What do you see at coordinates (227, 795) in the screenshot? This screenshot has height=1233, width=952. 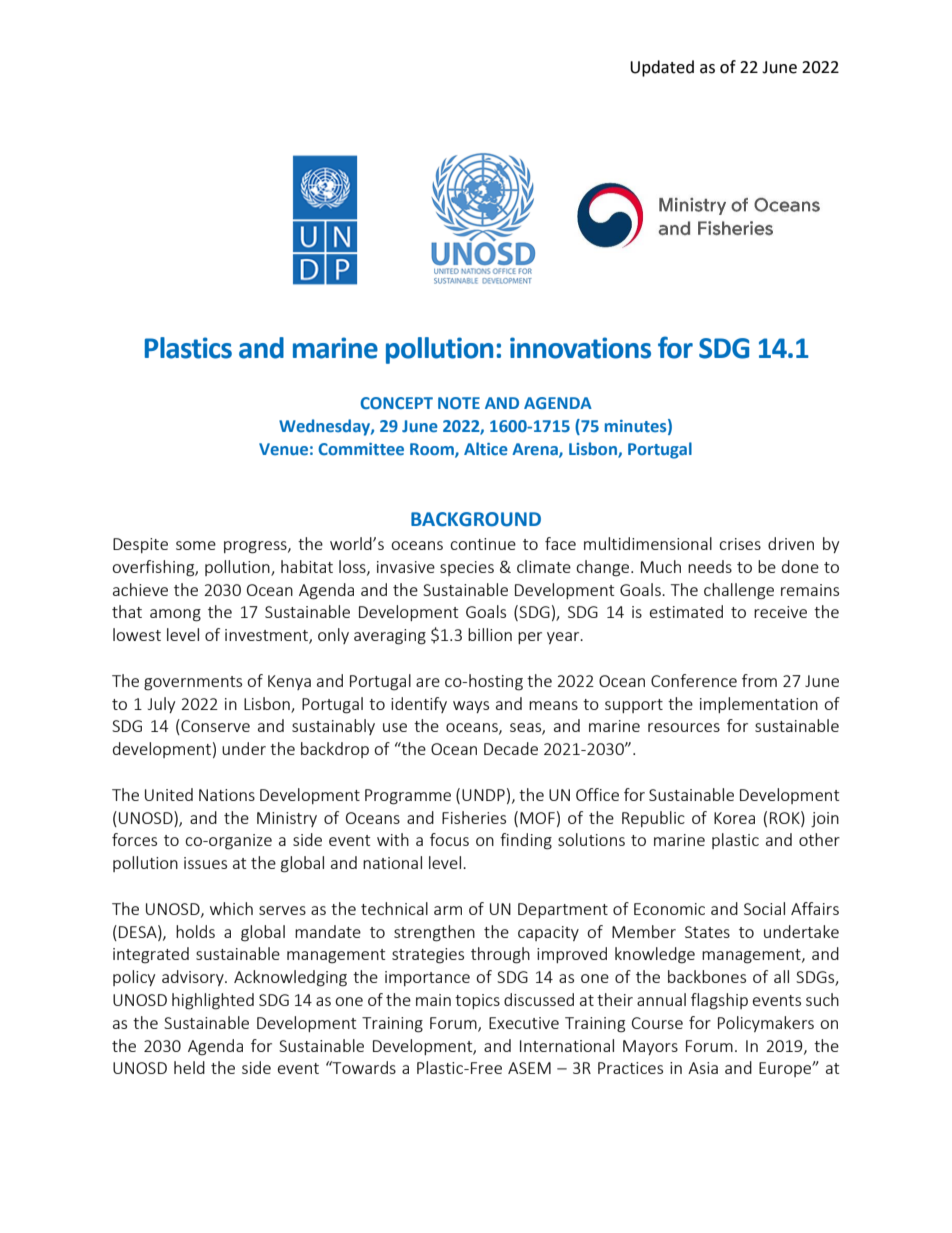 I see `Nations` at bounding box center [227, 795].
